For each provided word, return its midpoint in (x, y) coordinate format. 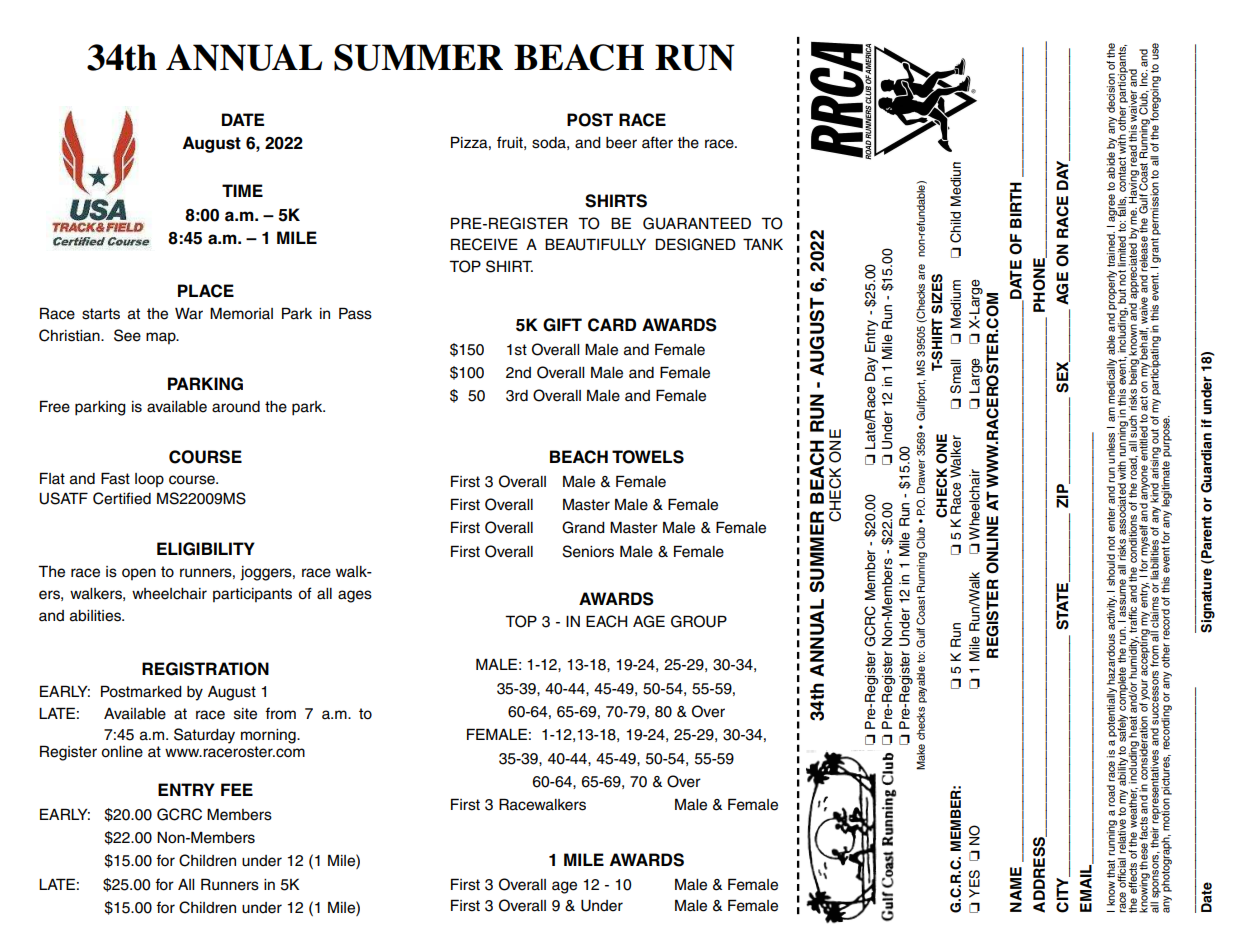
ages (355, 596)
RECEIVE (484, 244)
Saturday (204, 736)
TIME (242, 190)
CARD (612, 325)
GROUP (699, 621)
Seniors (588, 551)
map (162, 338)
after (657, 142)
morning (269, 736)
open (139, 574)
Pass (355, 313)
